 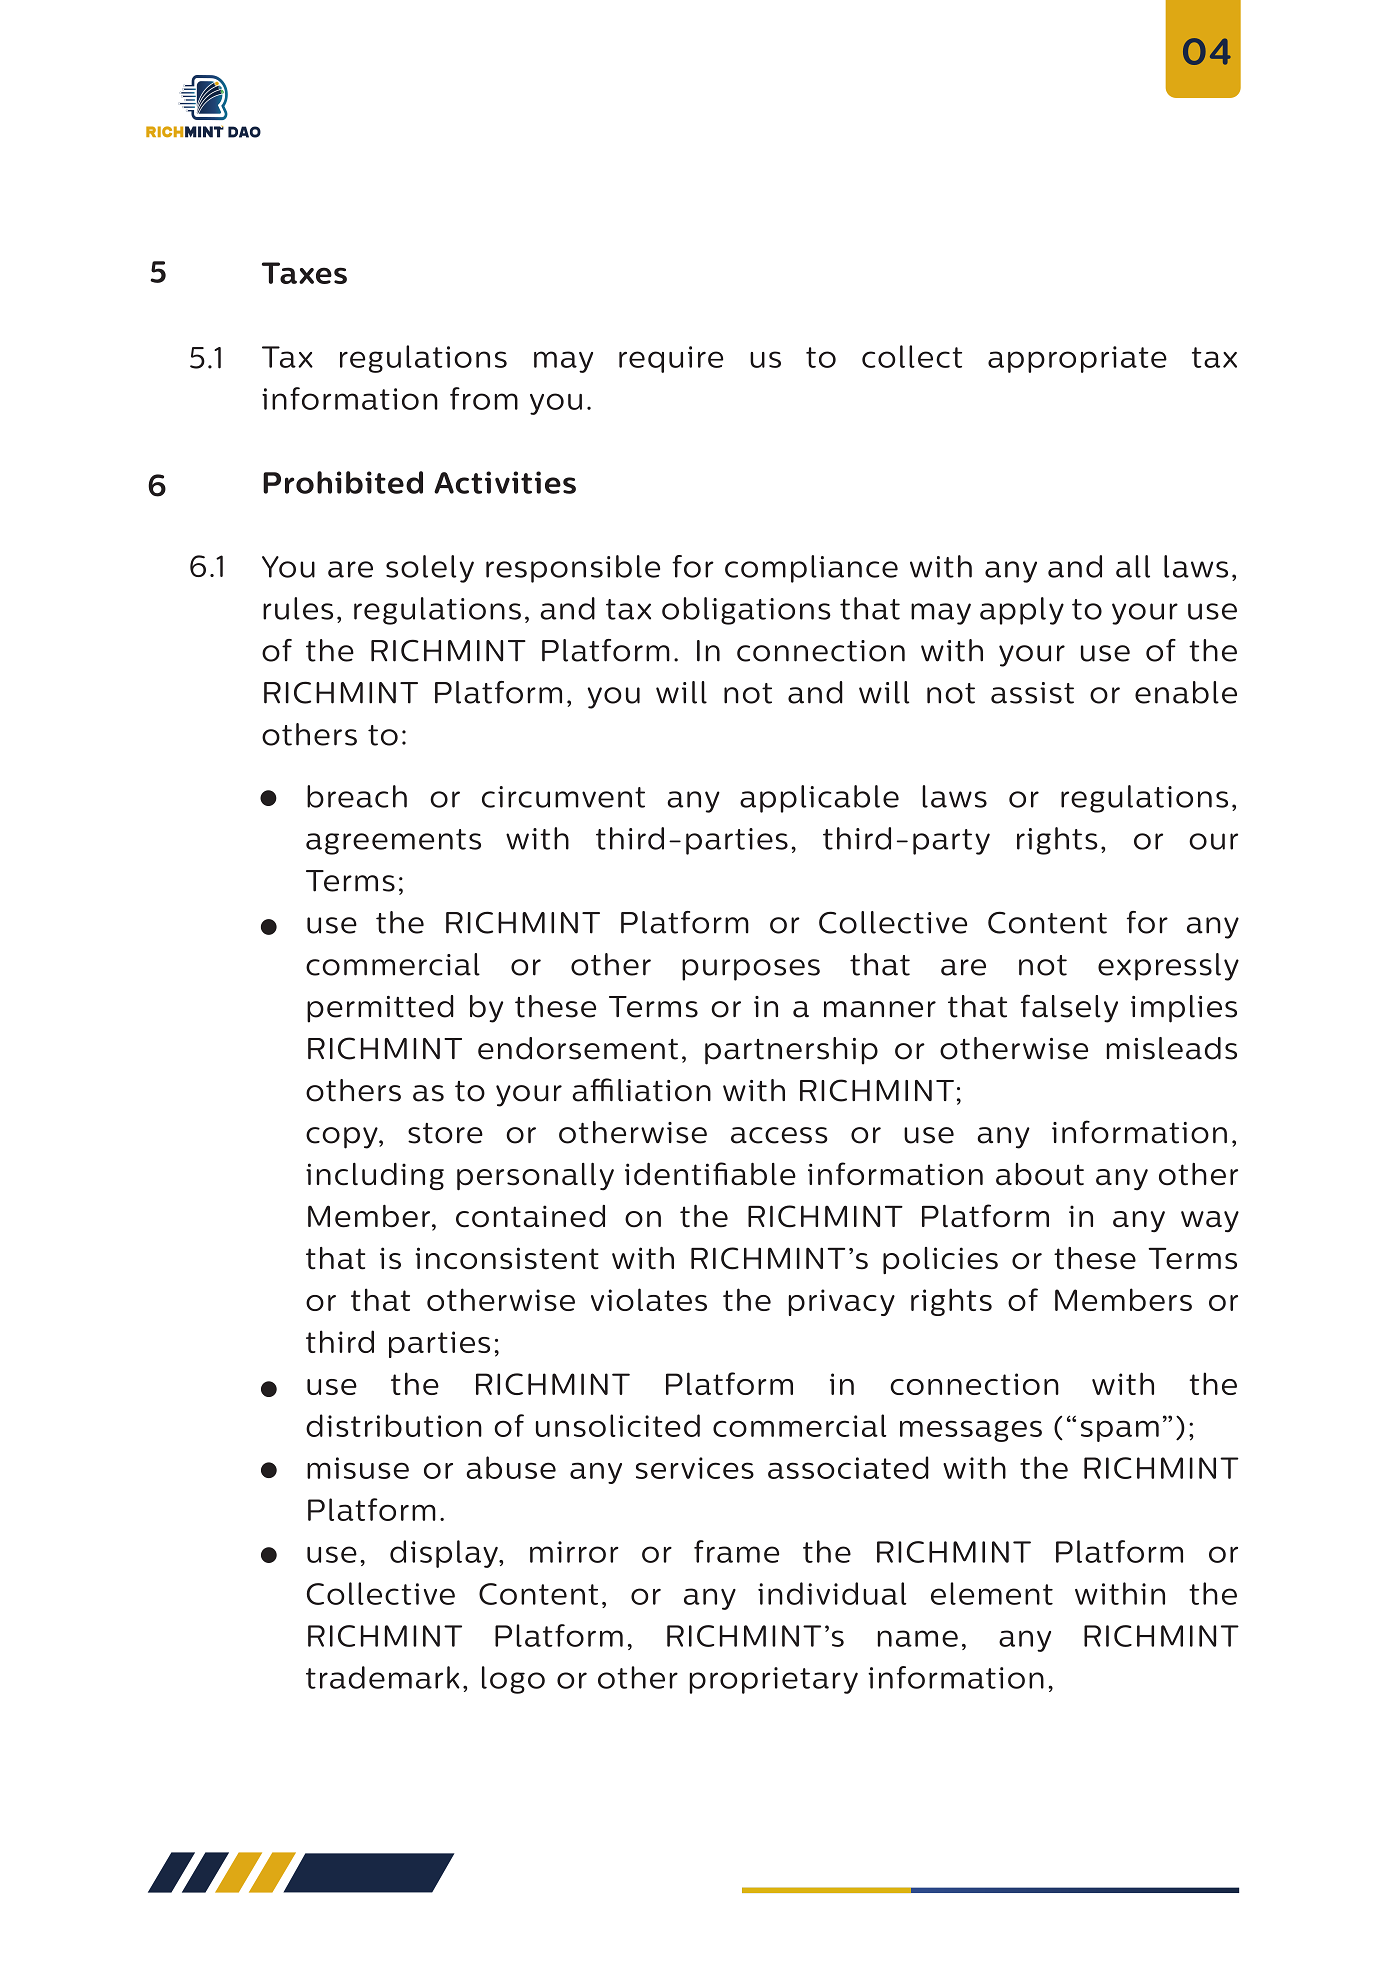 I want to click on access, so click(x=779, y=1135).
